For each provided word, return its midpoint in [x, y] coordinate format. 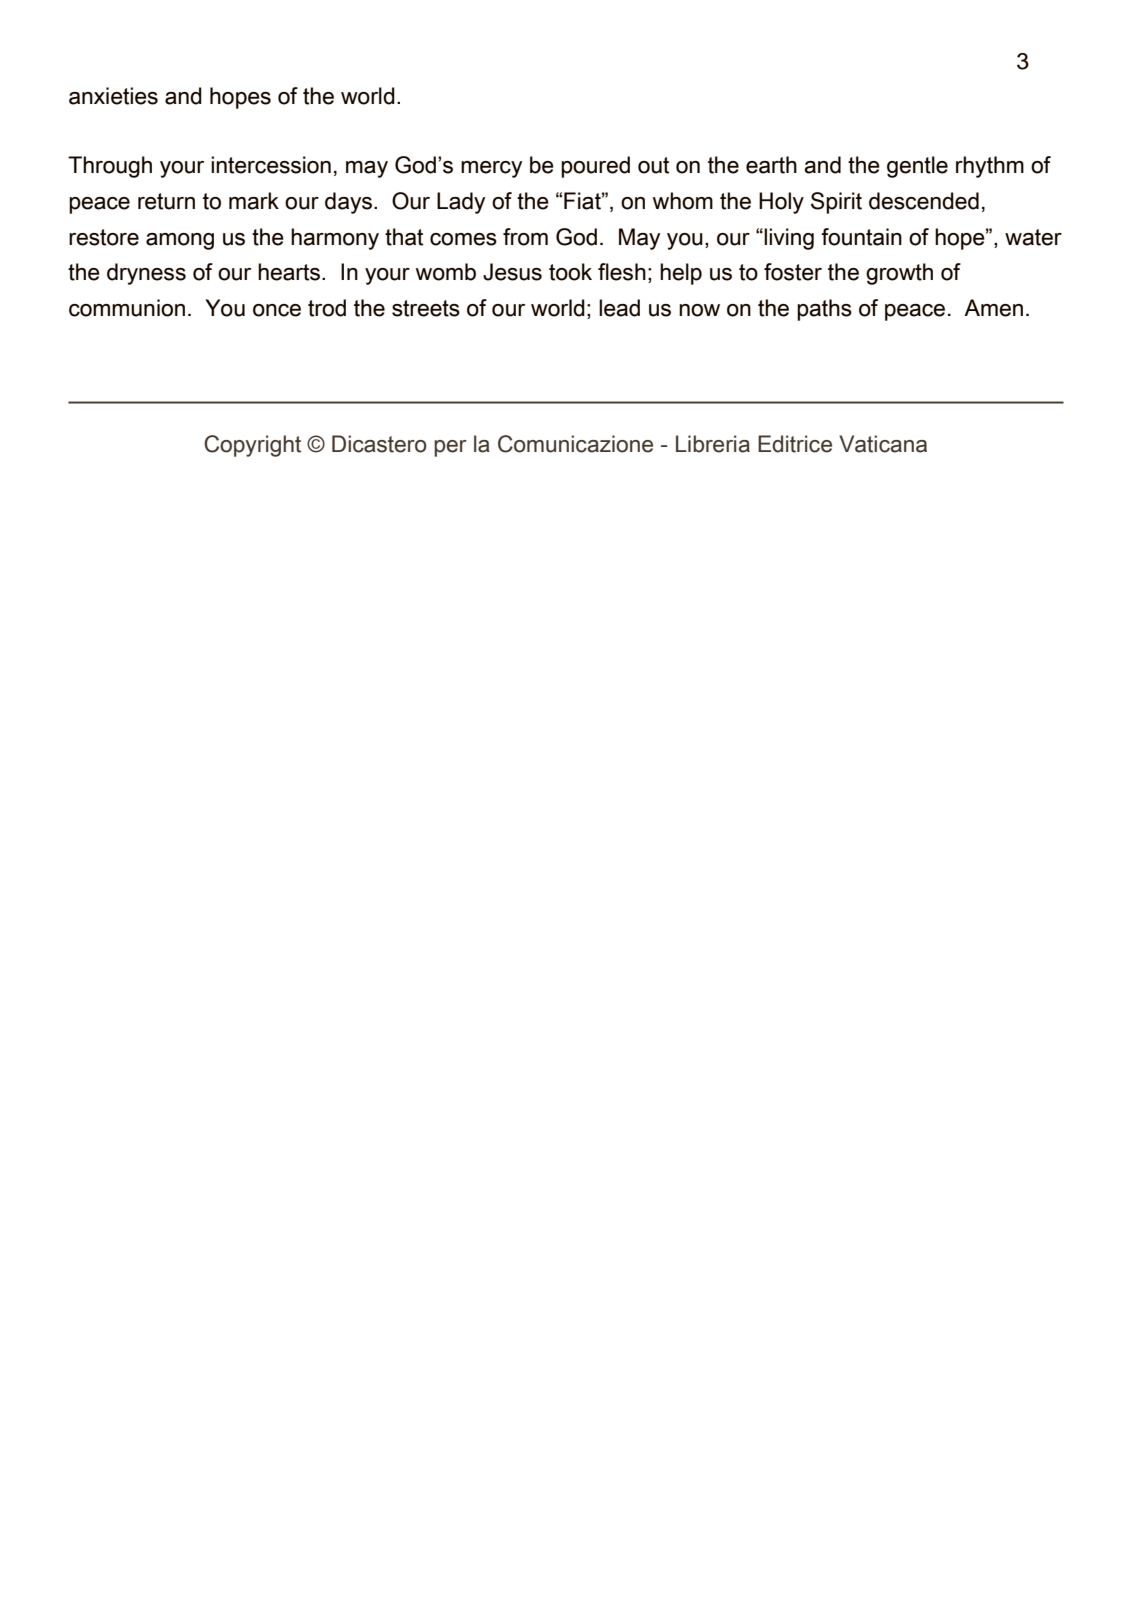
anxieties [113, 96]
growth [899, 274]
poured [595, 167]
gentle [917, 167]
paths [824, 310]
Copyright [252, 446]
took [570, 272]
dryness [146, 274]
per [450, 448]
